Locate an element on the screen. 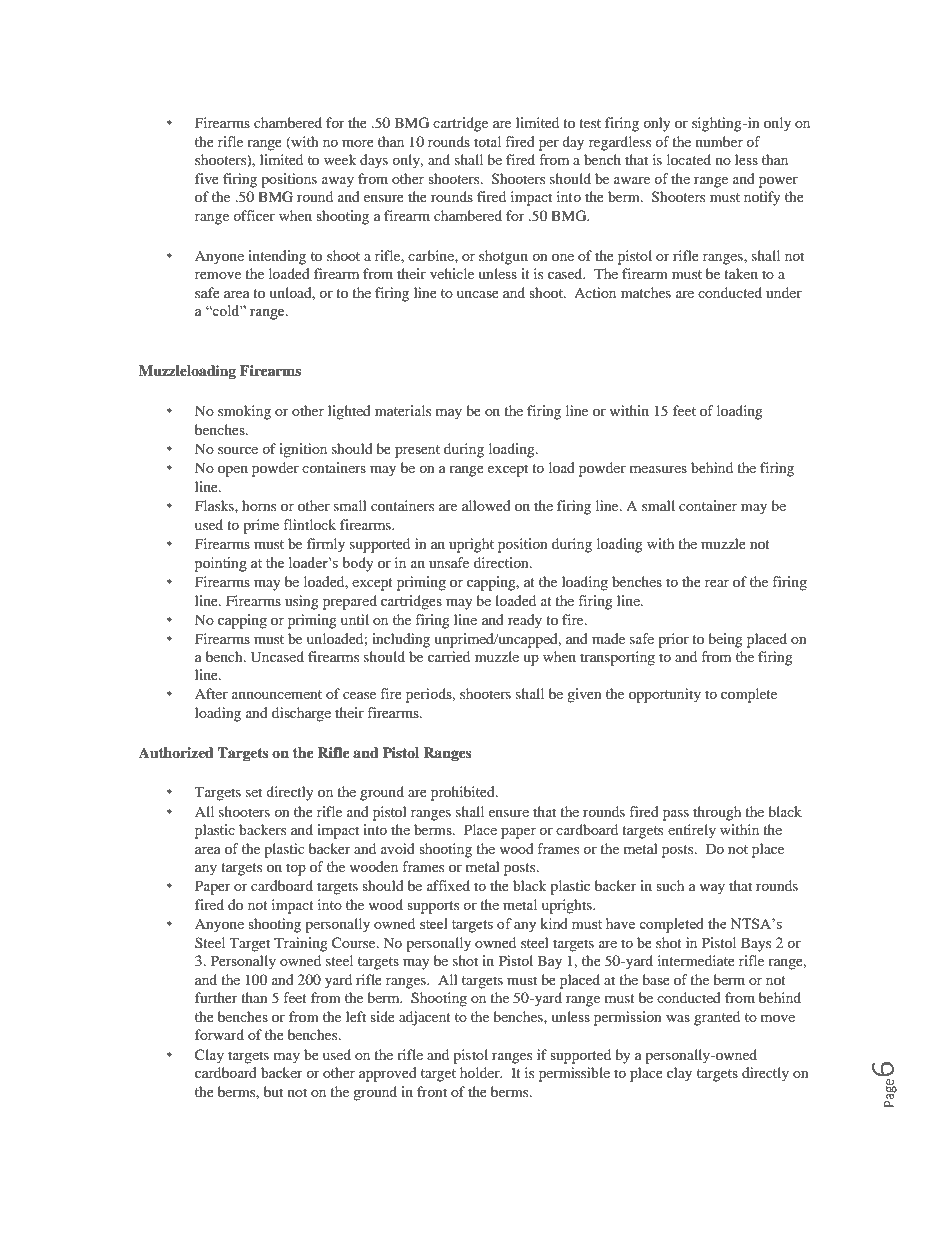 The height and width of the screenshot is (1233, 952). holder is located at coordinates (481, 1072).
